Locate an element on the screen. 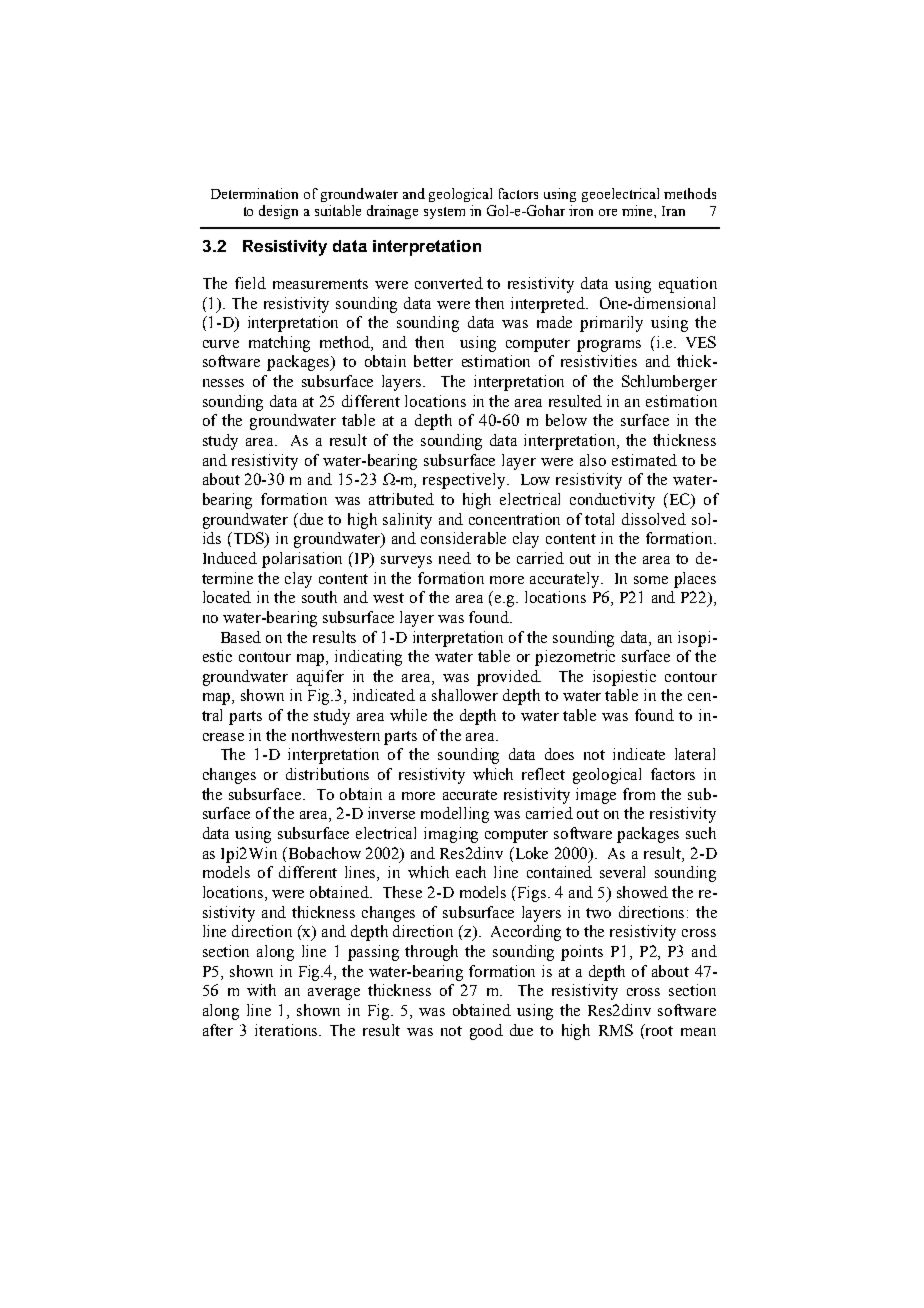  better is located at coordinates (433, 361).
